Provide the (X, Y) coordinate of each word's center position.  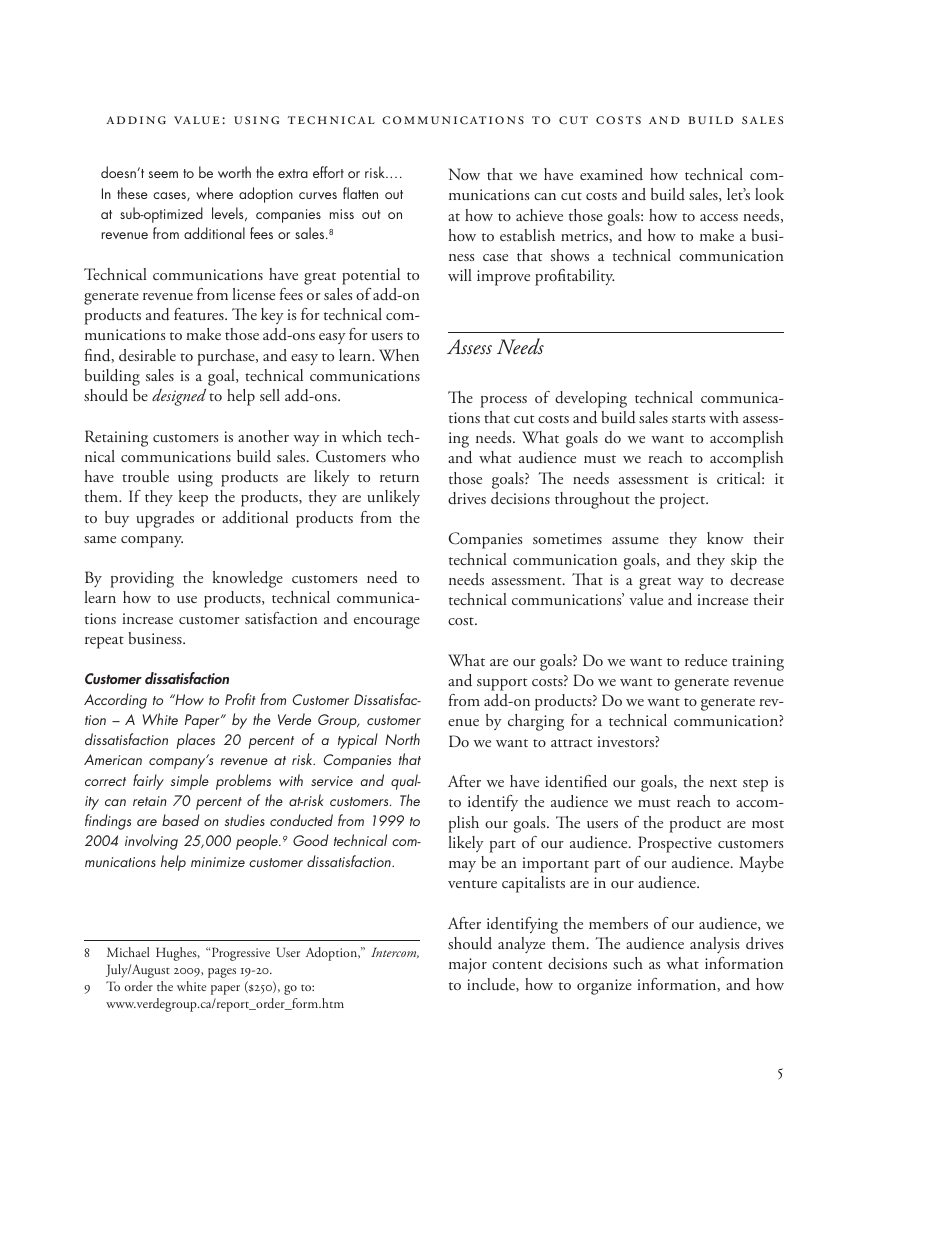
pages (222, 973)
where (214, 193)
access (719, 217)
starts (688, 419)
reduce (706, 660)
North (402, 739)
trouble (145, 476)
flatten (360, 193)
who (405, 456)
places (196, 741)
